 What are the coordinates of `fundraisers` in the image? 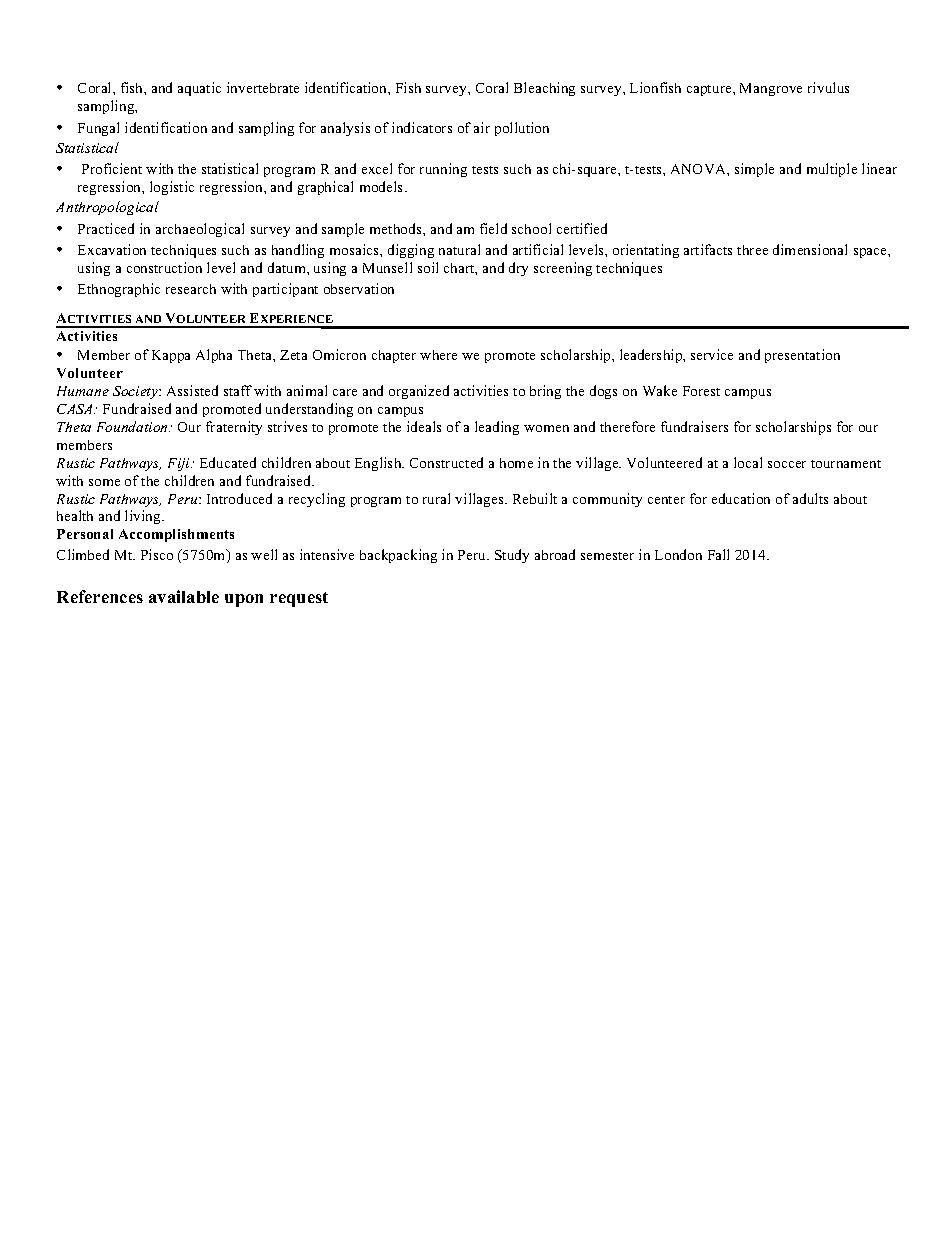 It's located at (694, 426).
